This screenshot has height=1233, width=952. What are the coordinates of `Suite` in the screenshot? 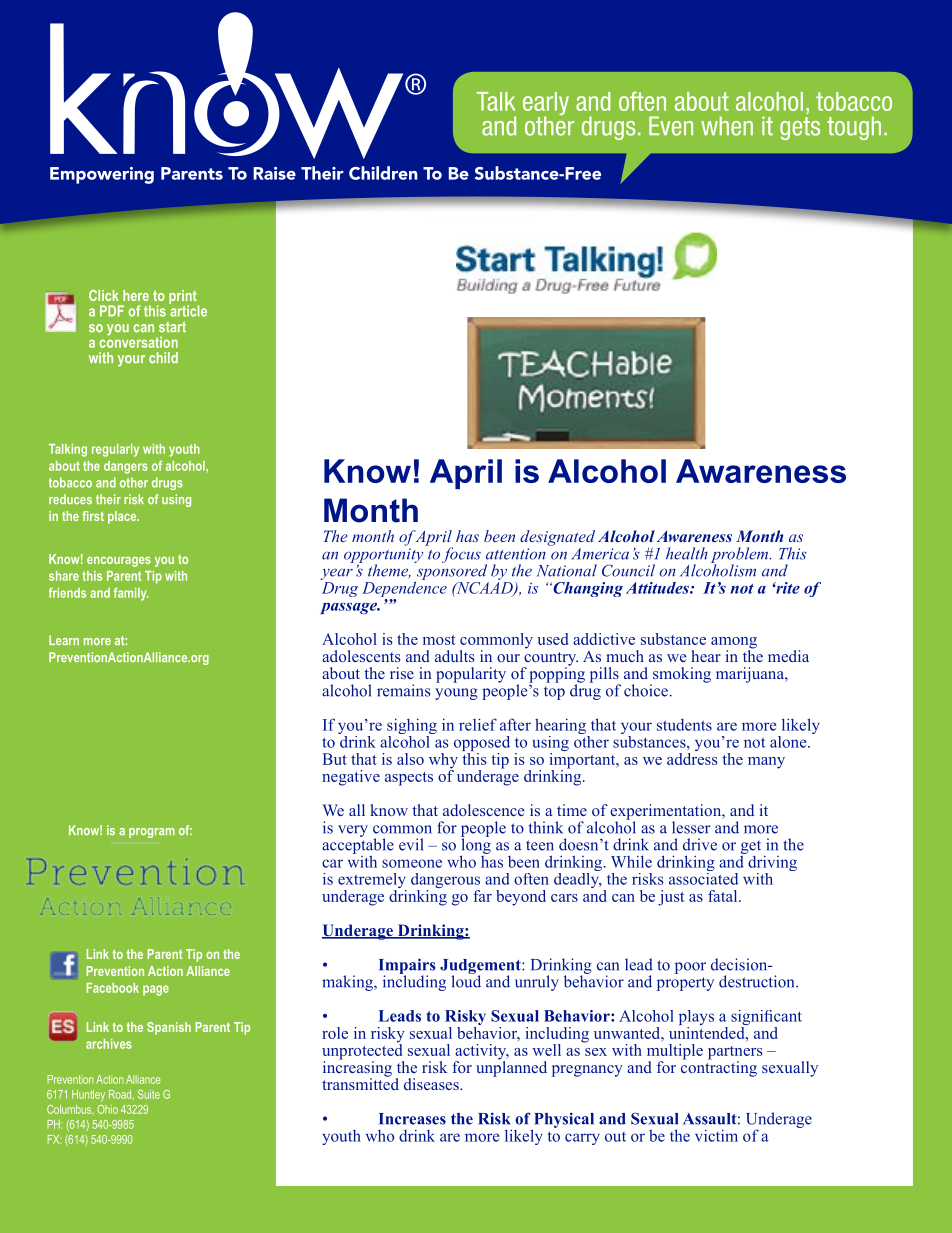 It's located at (149, 1094).
